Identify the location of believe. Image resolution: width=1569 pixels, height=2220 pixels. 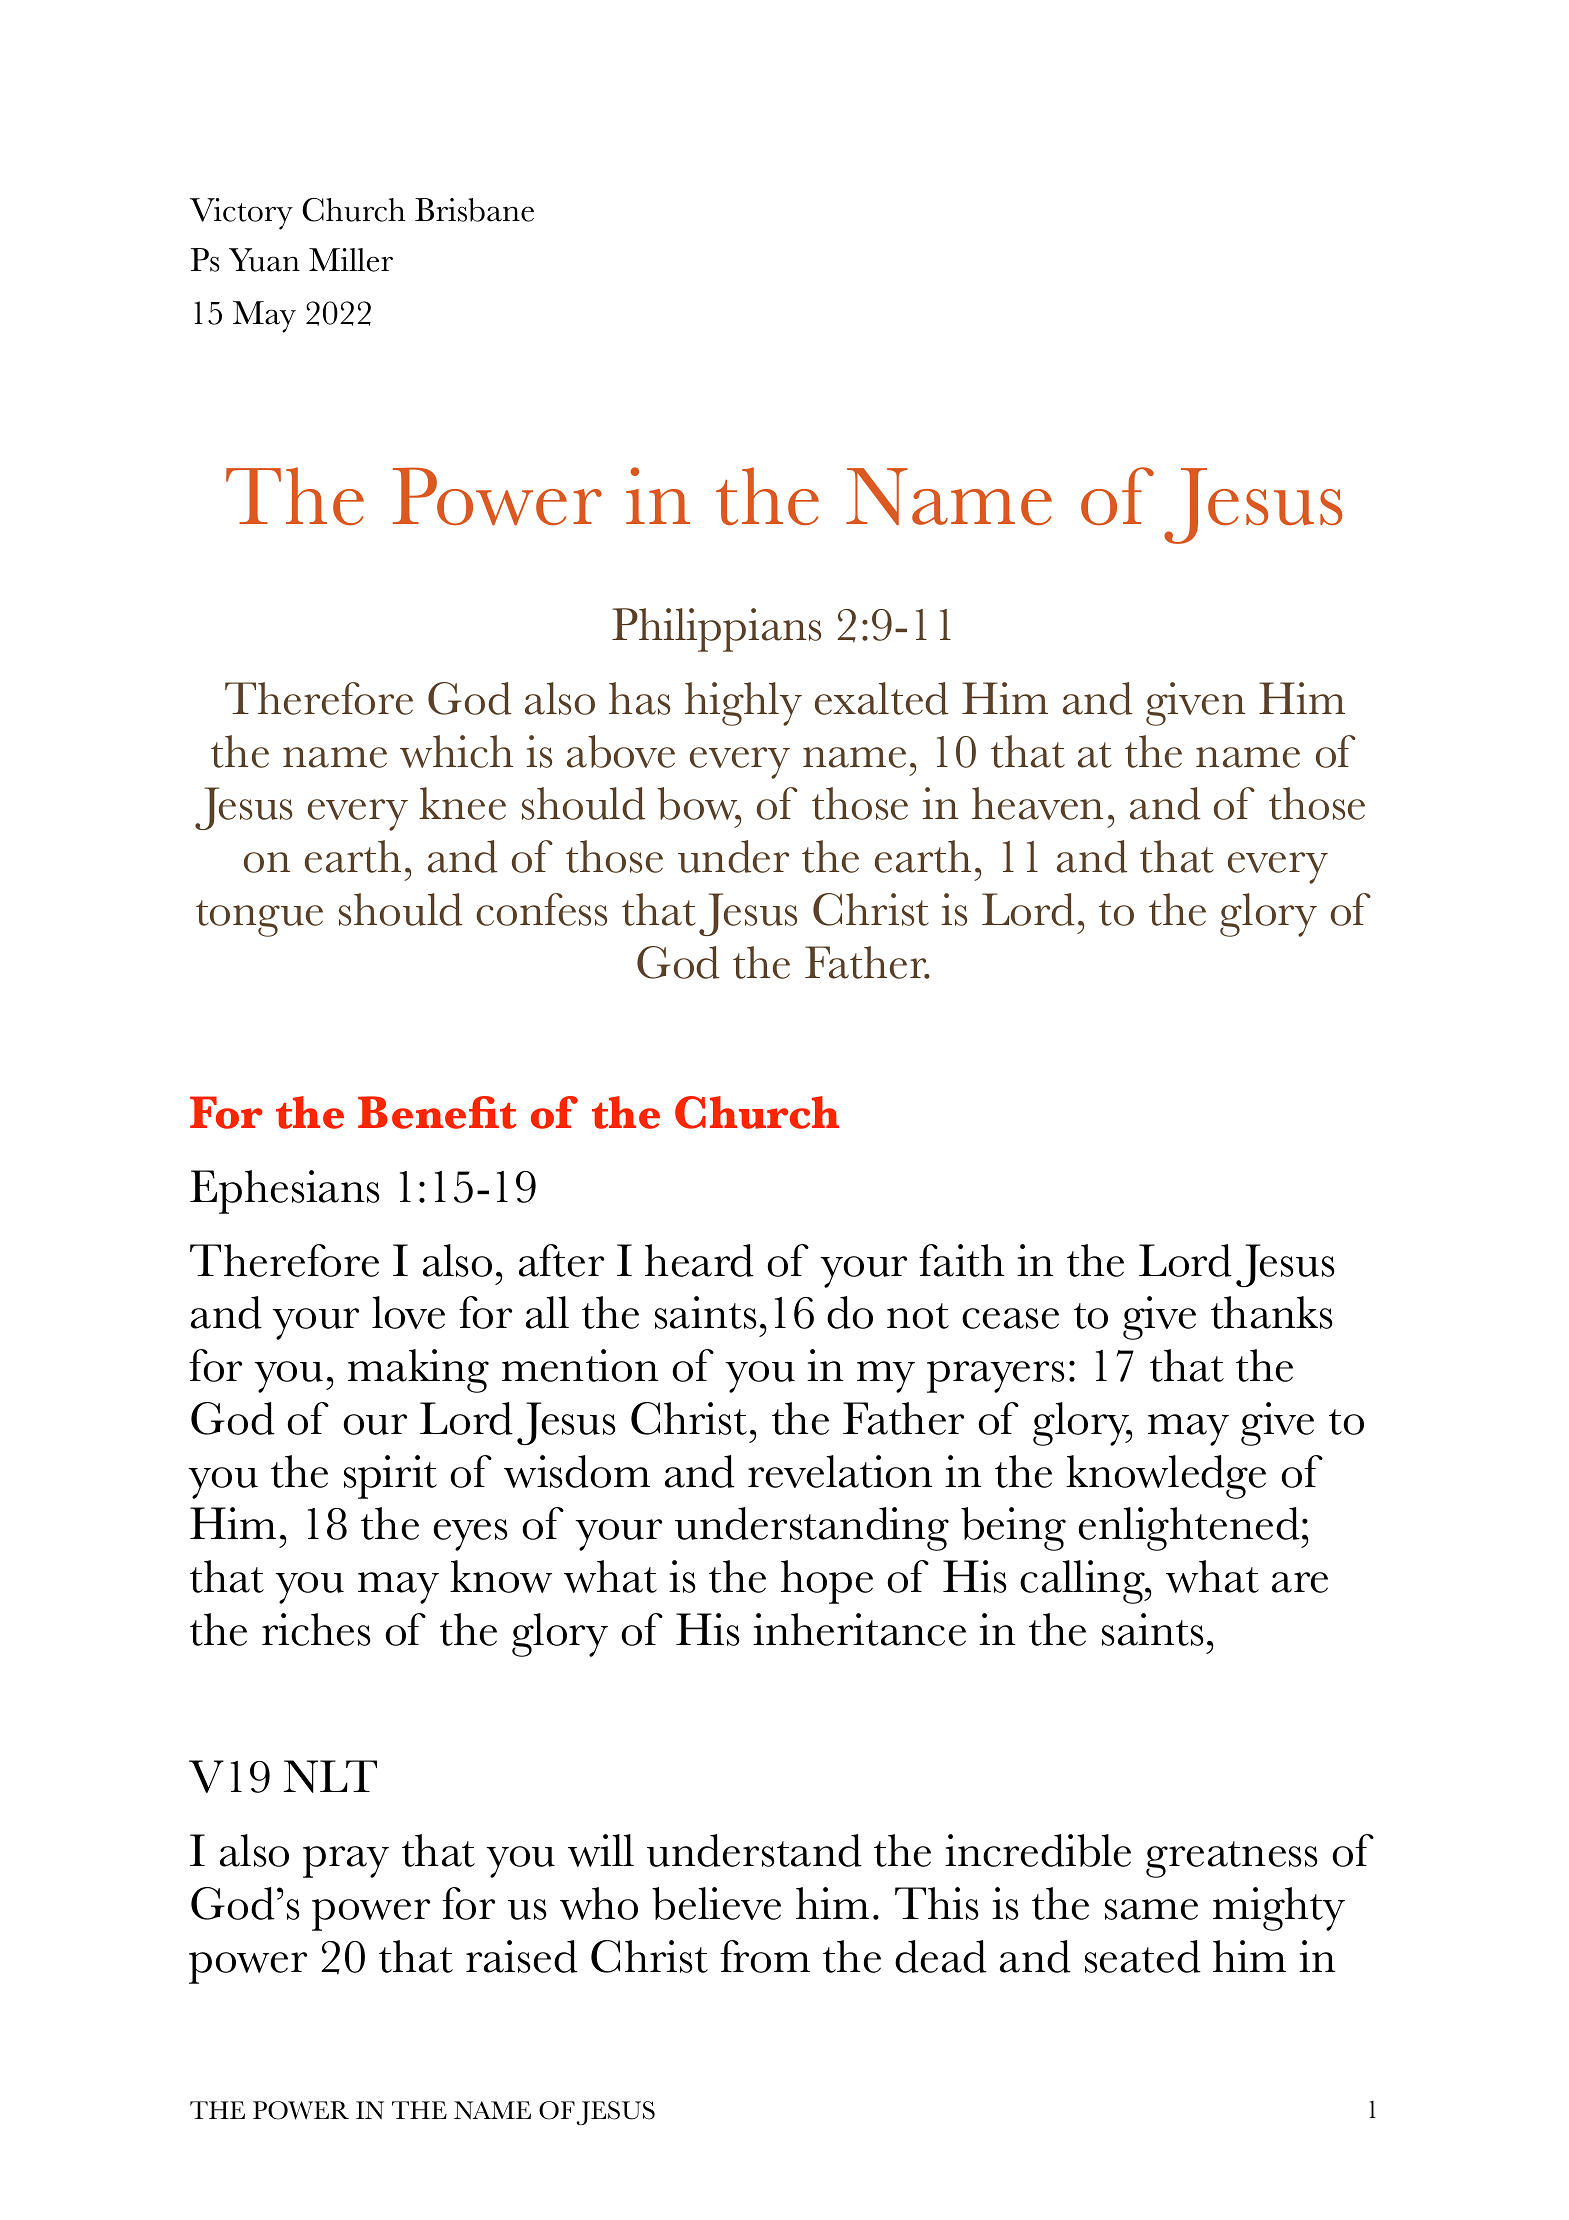
(716, 1903).
